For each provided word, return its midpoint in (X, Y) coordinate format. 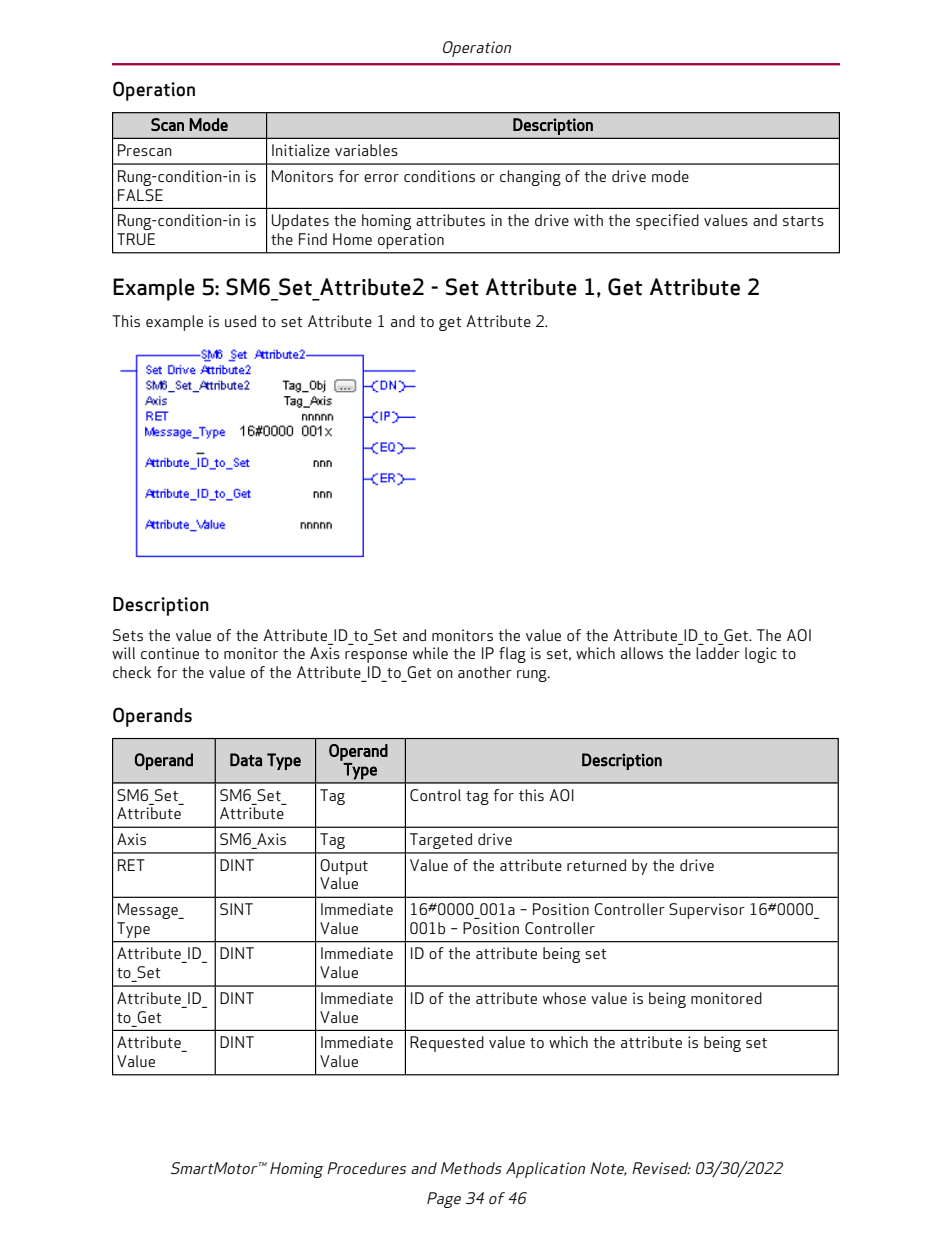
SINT (236, 909)
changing (530, 178)
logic (761, 655)
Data (246, 760)
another (485, 672)
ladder (718, 653)
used (240, 321)
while (430, 653)
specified (667, 222)
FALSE (140, 195)
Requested (447, 1044)
